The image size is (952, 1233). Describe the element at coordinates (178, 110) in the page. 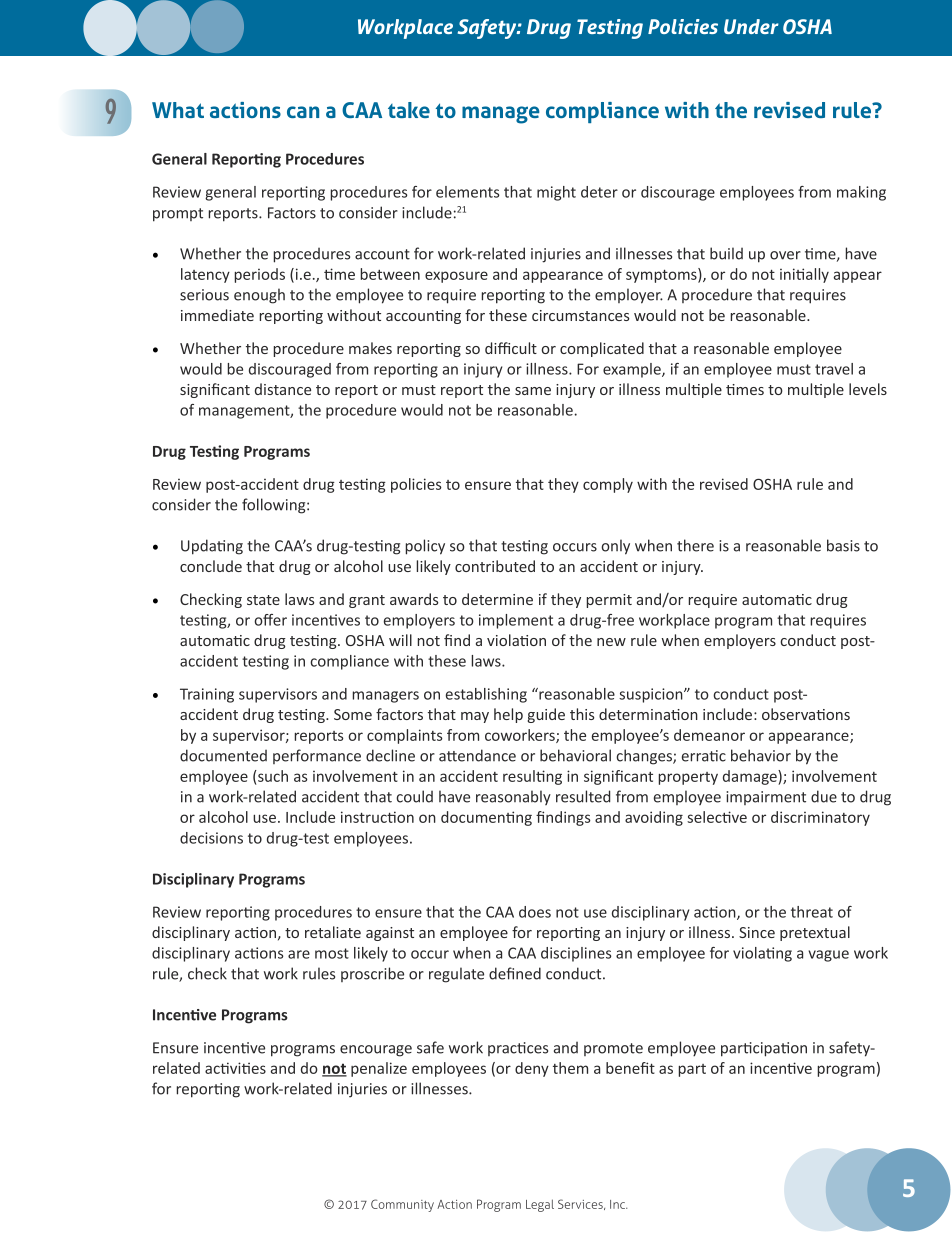

I see `What` at that location.
